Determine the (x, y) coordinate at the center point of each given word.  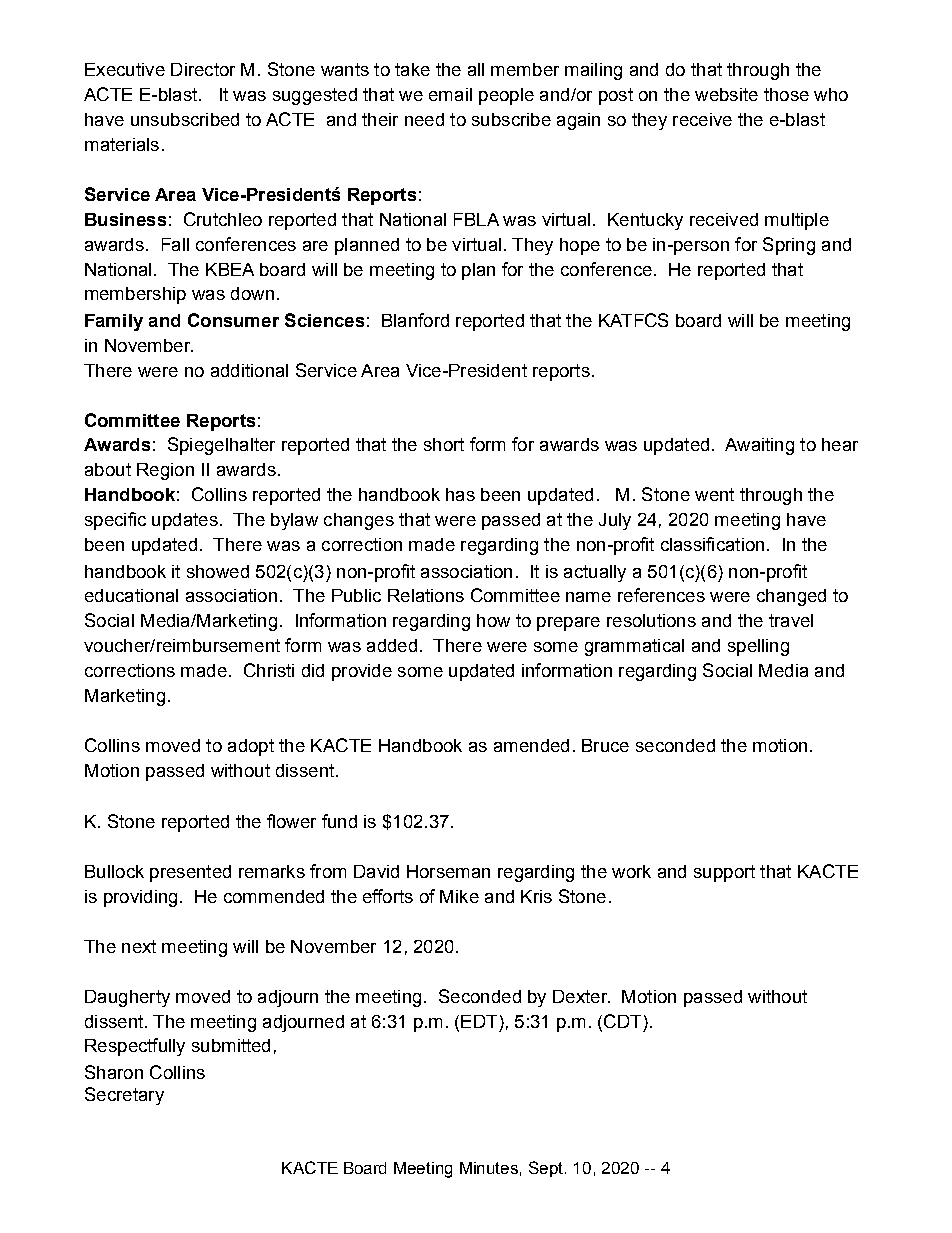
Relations (426, 595)
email (450, 94)
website (726, 94)
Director (203, 69)
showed (218, 571)
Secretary (124, 1096)
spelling (758, 647)
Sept (547, 1169)
